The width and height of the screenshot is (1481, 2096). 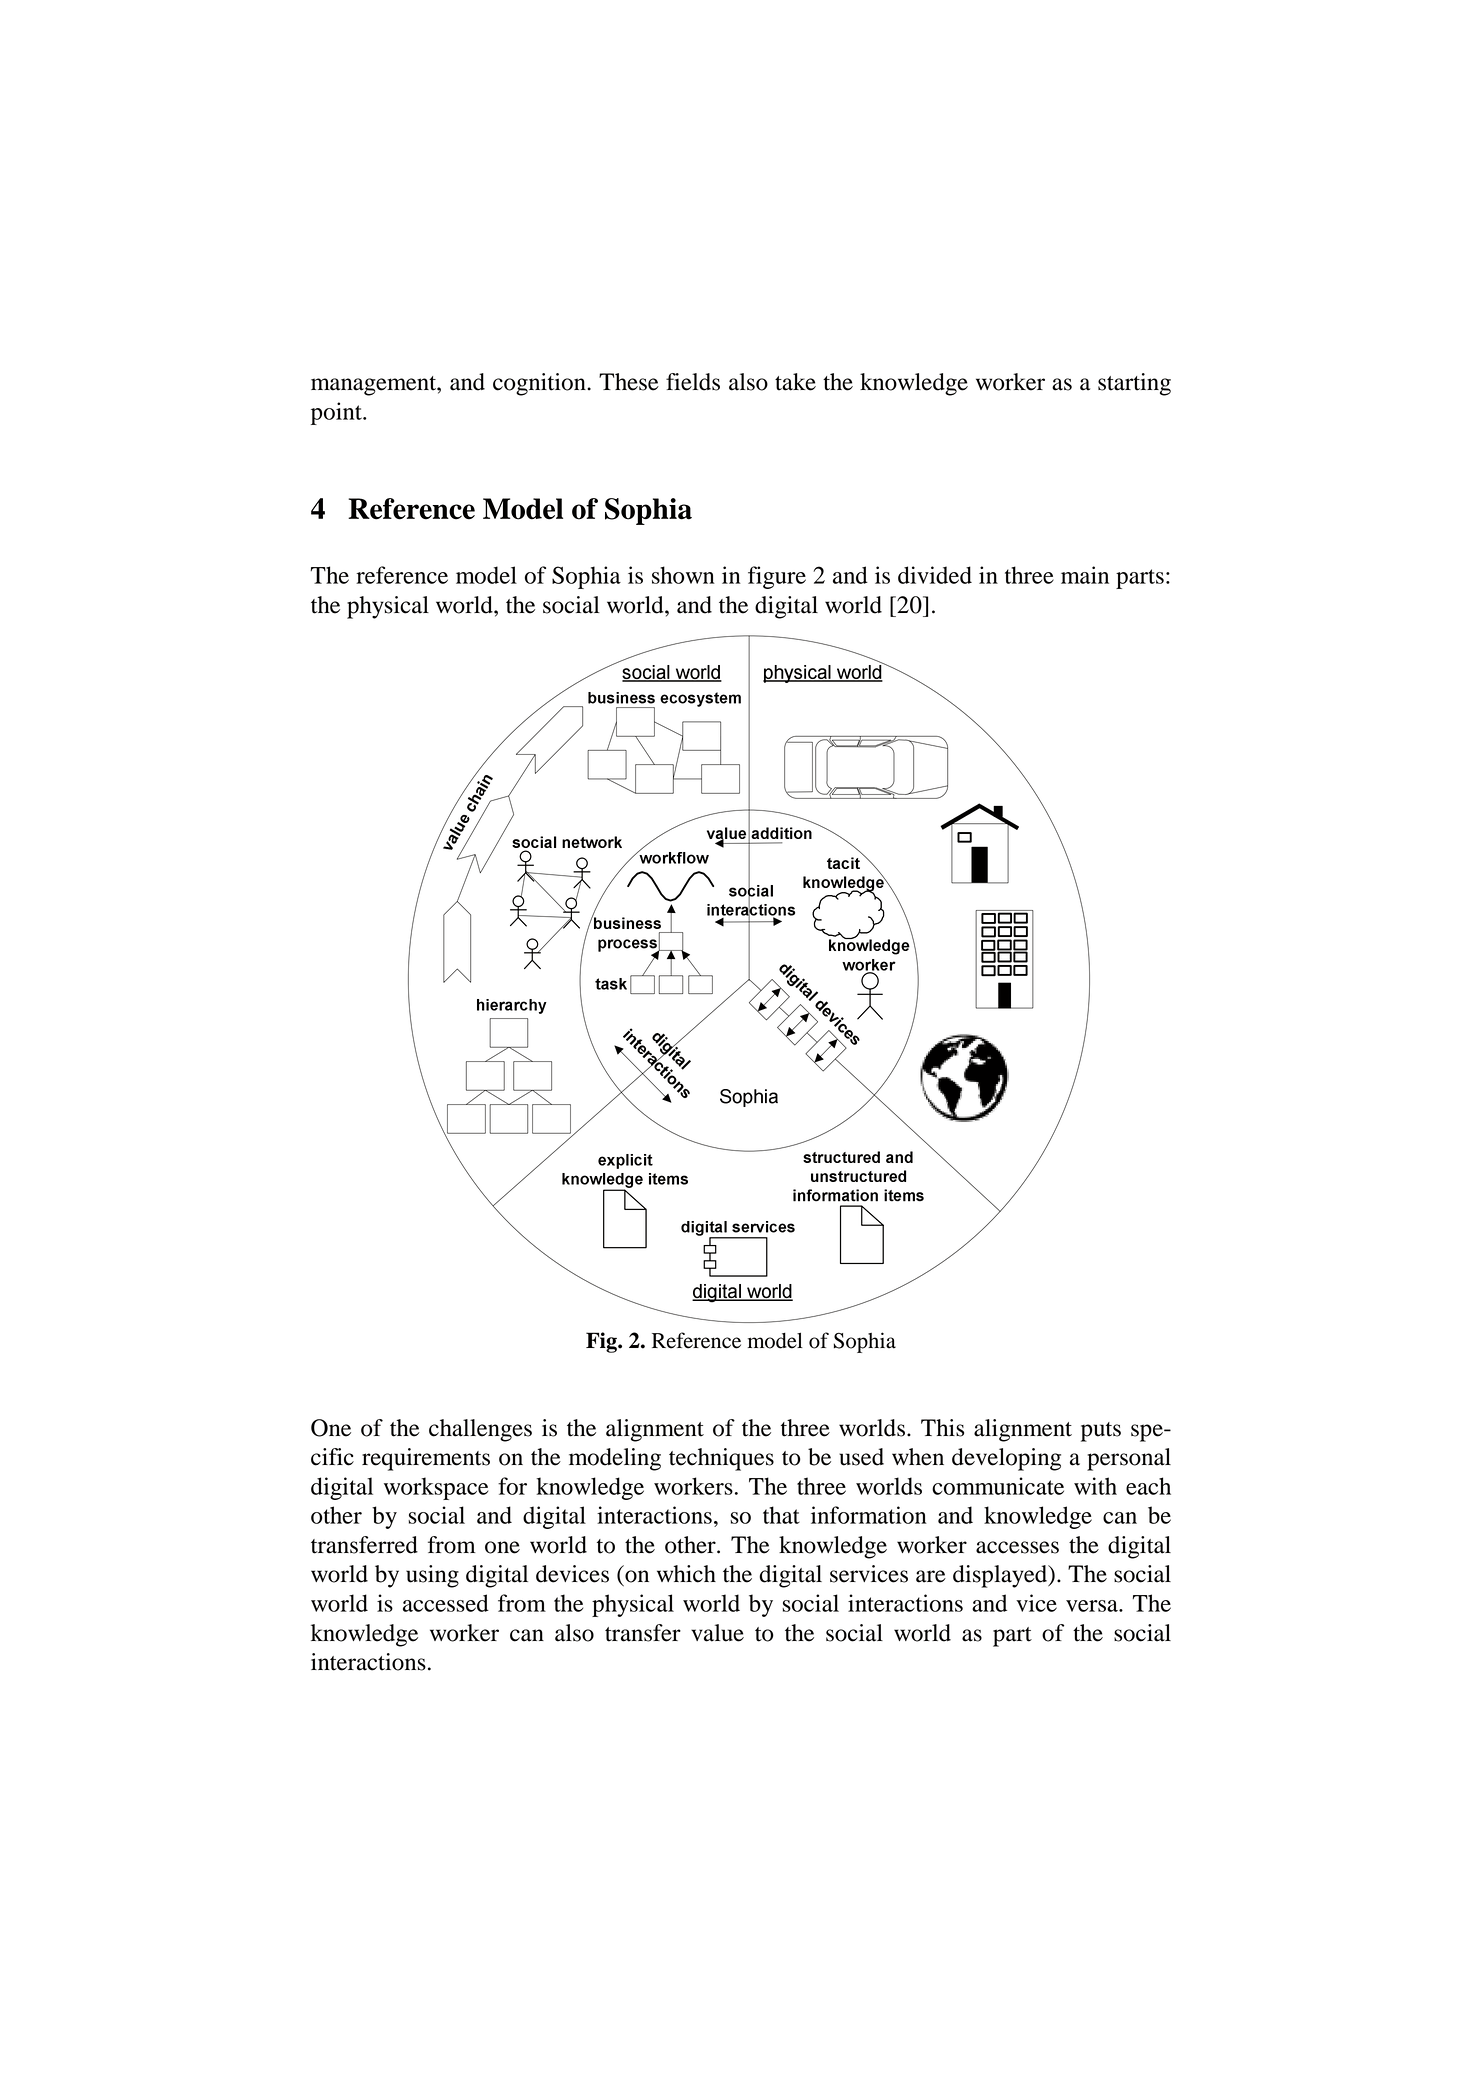 I want to click on point, so click(x=337, y=413).
